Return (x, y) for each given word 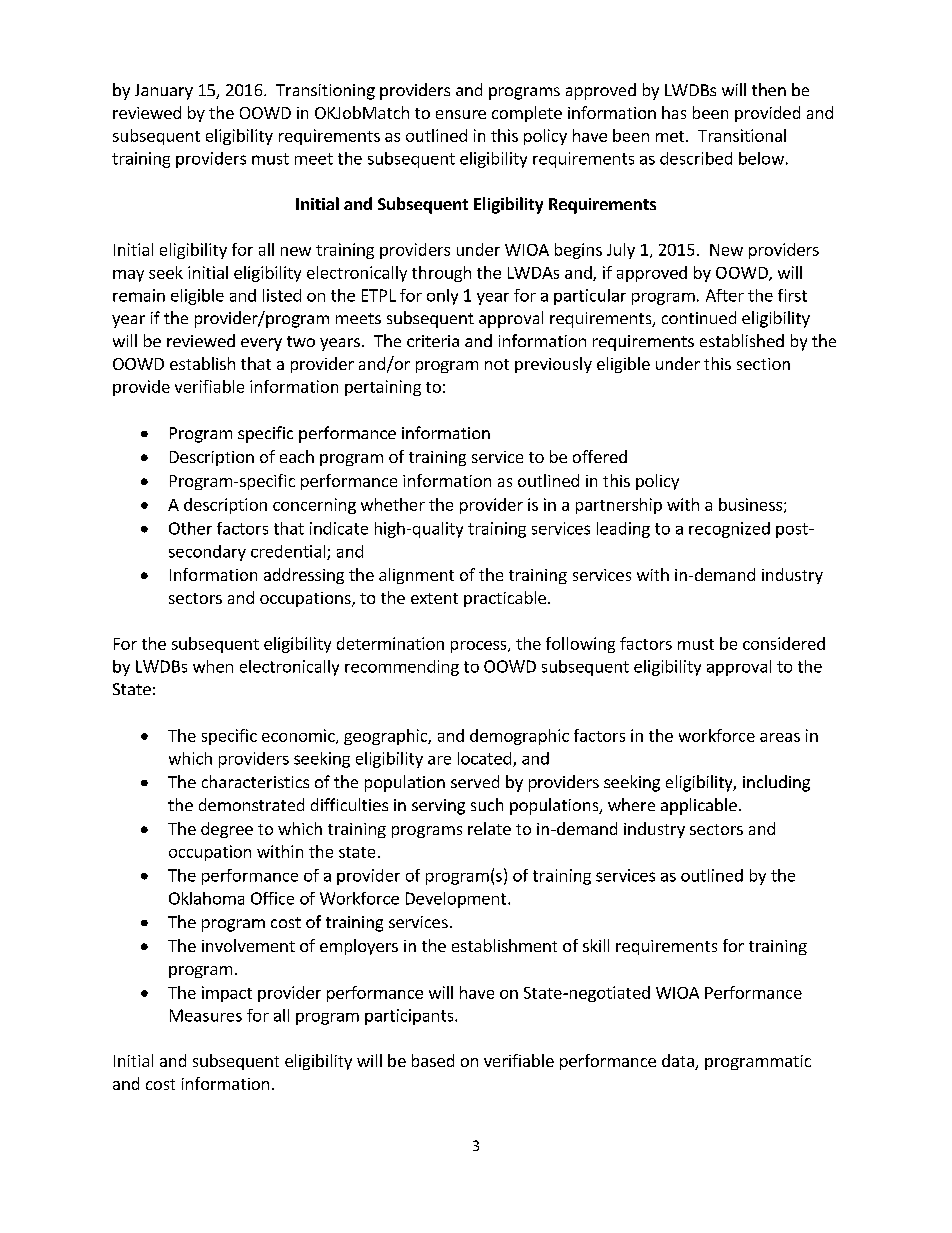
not (497, 364)
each (297, 456)
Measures (206, 1015)
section (763, 364)
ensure (461, 114)
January (164, 92)
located (484, 758)
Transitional (742, 135)
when (213, 666)
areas (780, 737)
